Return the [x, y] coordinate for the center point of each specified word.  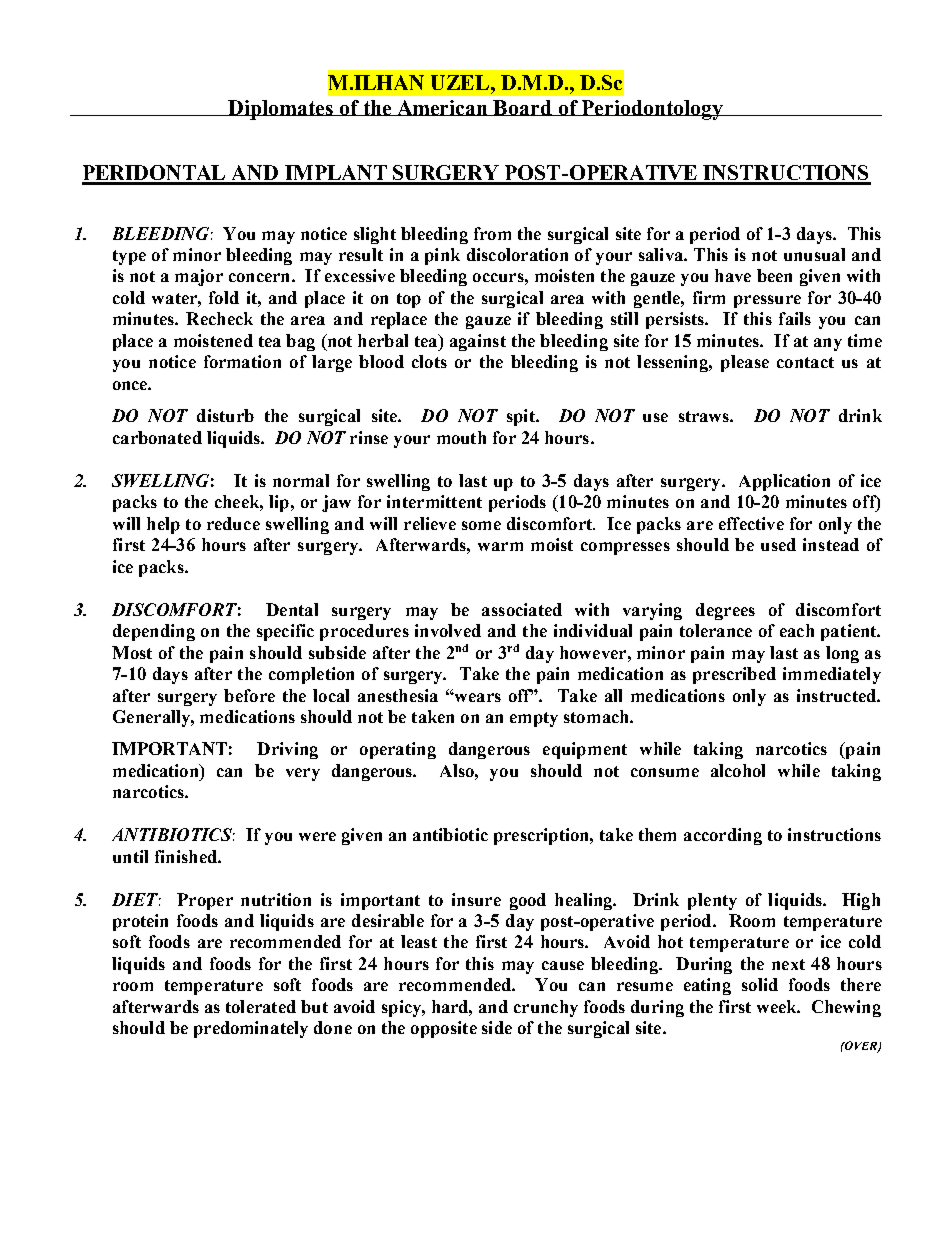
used [778, 544]
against [478, 342]
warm [500, 546]
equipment [585, 750]
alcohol [738, 770]
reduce [233, 523]
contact [805, 362]
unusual [814, 254]
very [303, 774]
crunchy [546, 1008]
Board [523, 108]
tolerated [261, 1006]
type [129, 257]
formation [242, 361]
